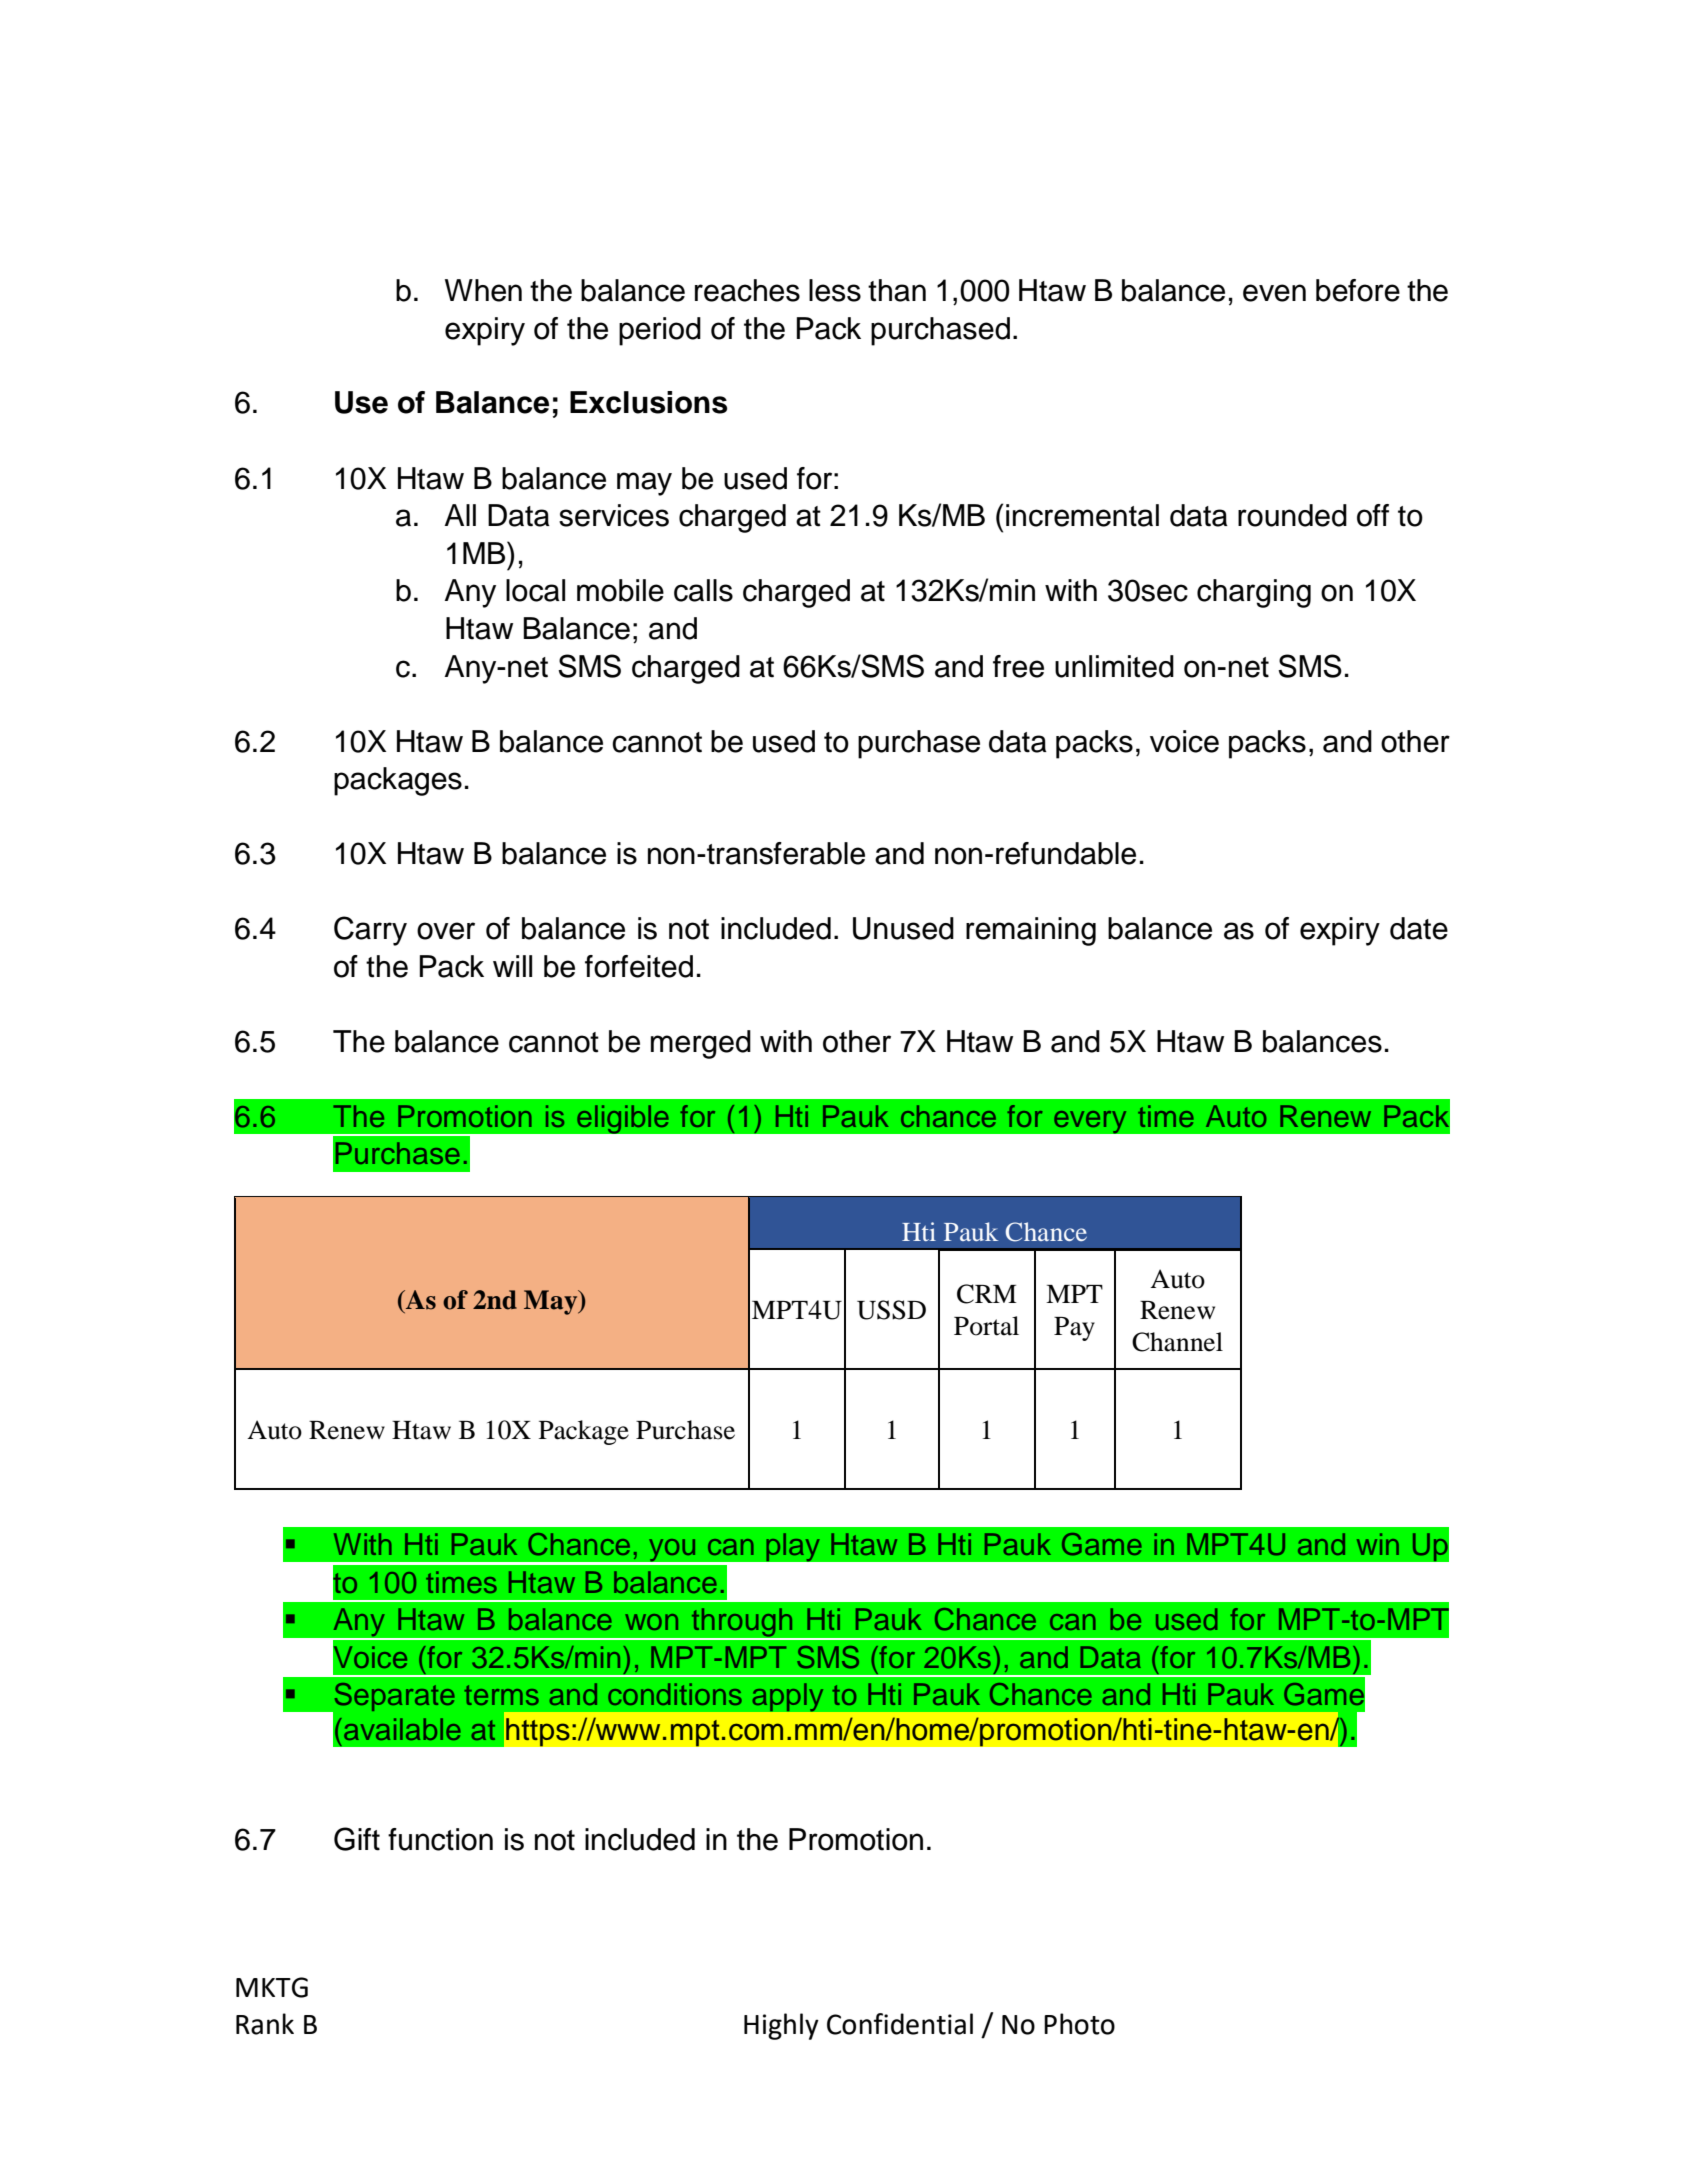 Image resolution: width=1683 pixels, height=2178 pixels. What do you see at coordinates (483, 290) in the page?
I see `When` at bounding box center [483, 290].
